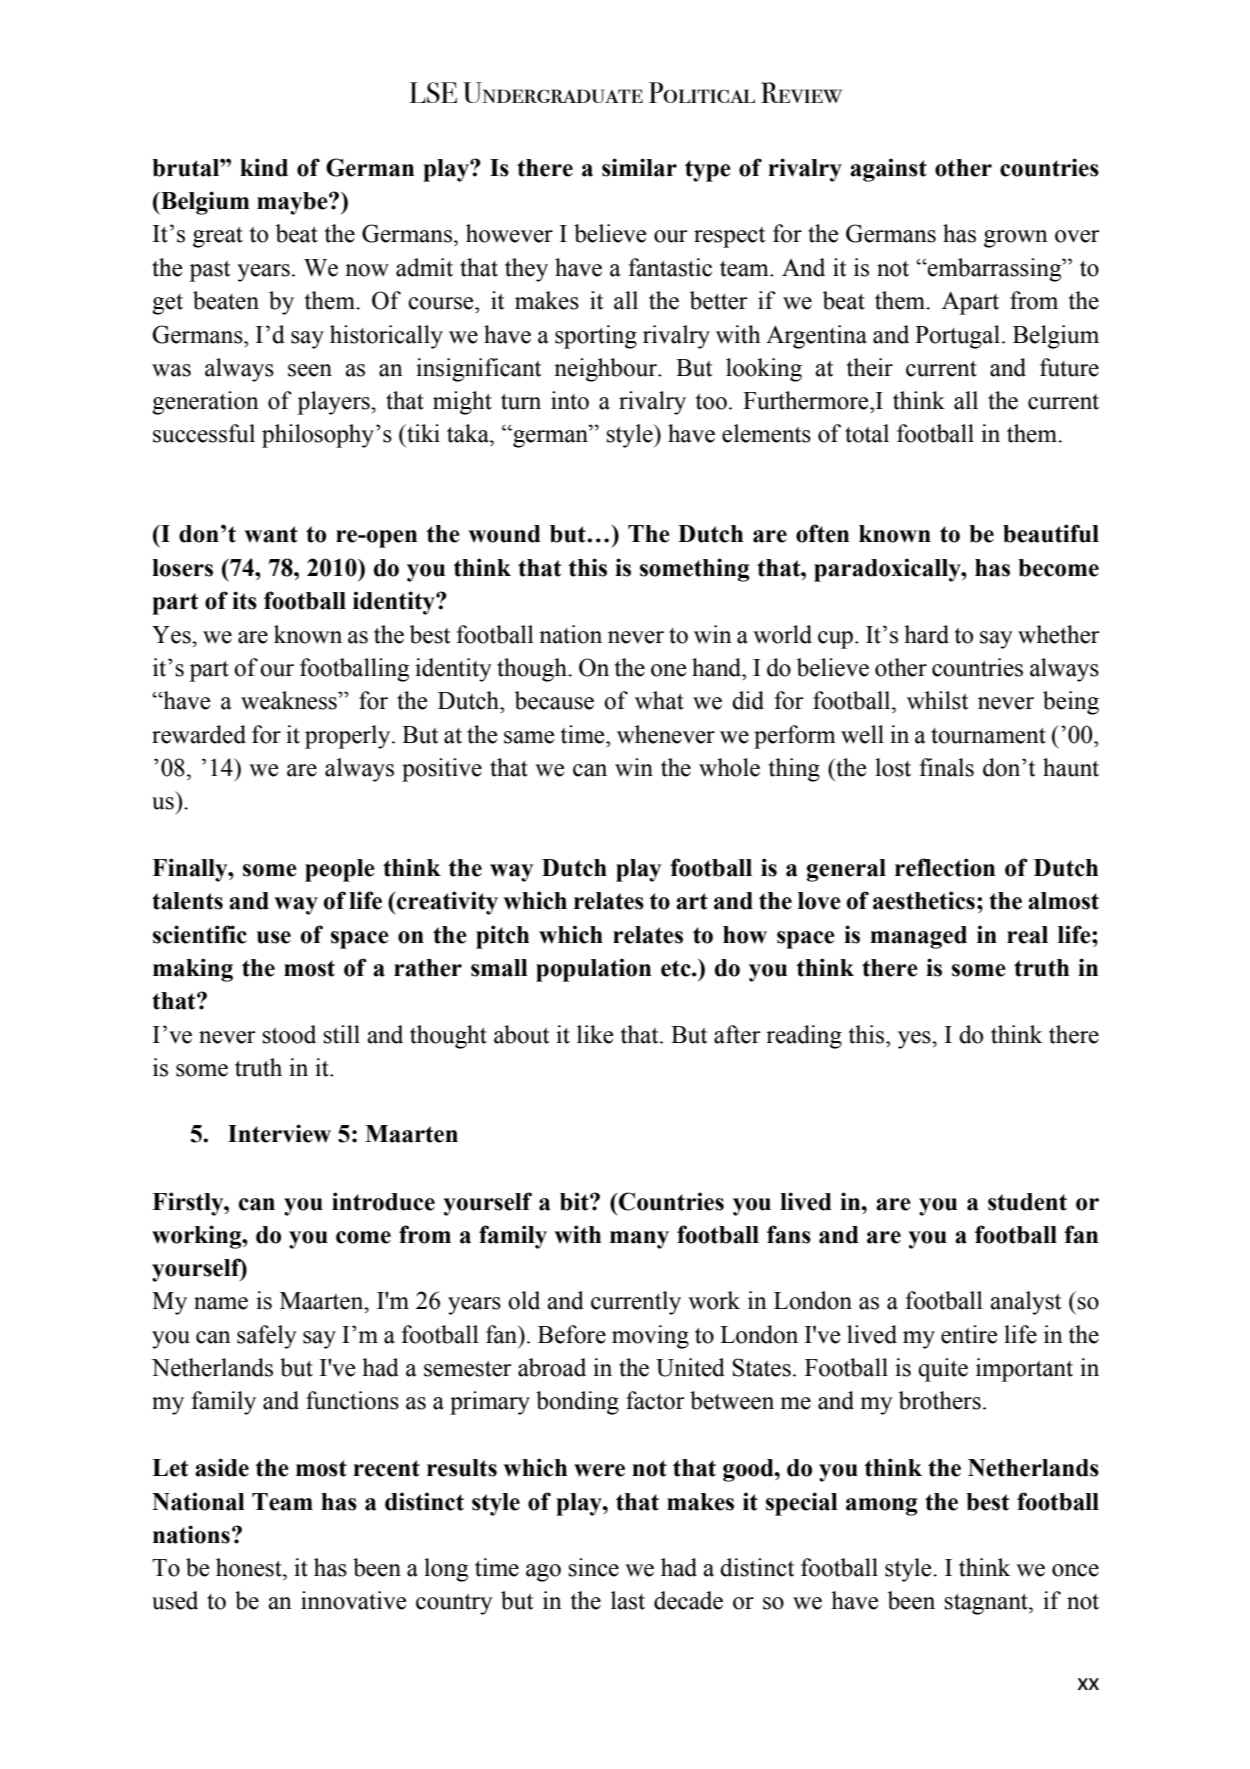  What do you see at coordinates (729, 767) in the image?
I see `whole` at bounding box center [729, 767].
